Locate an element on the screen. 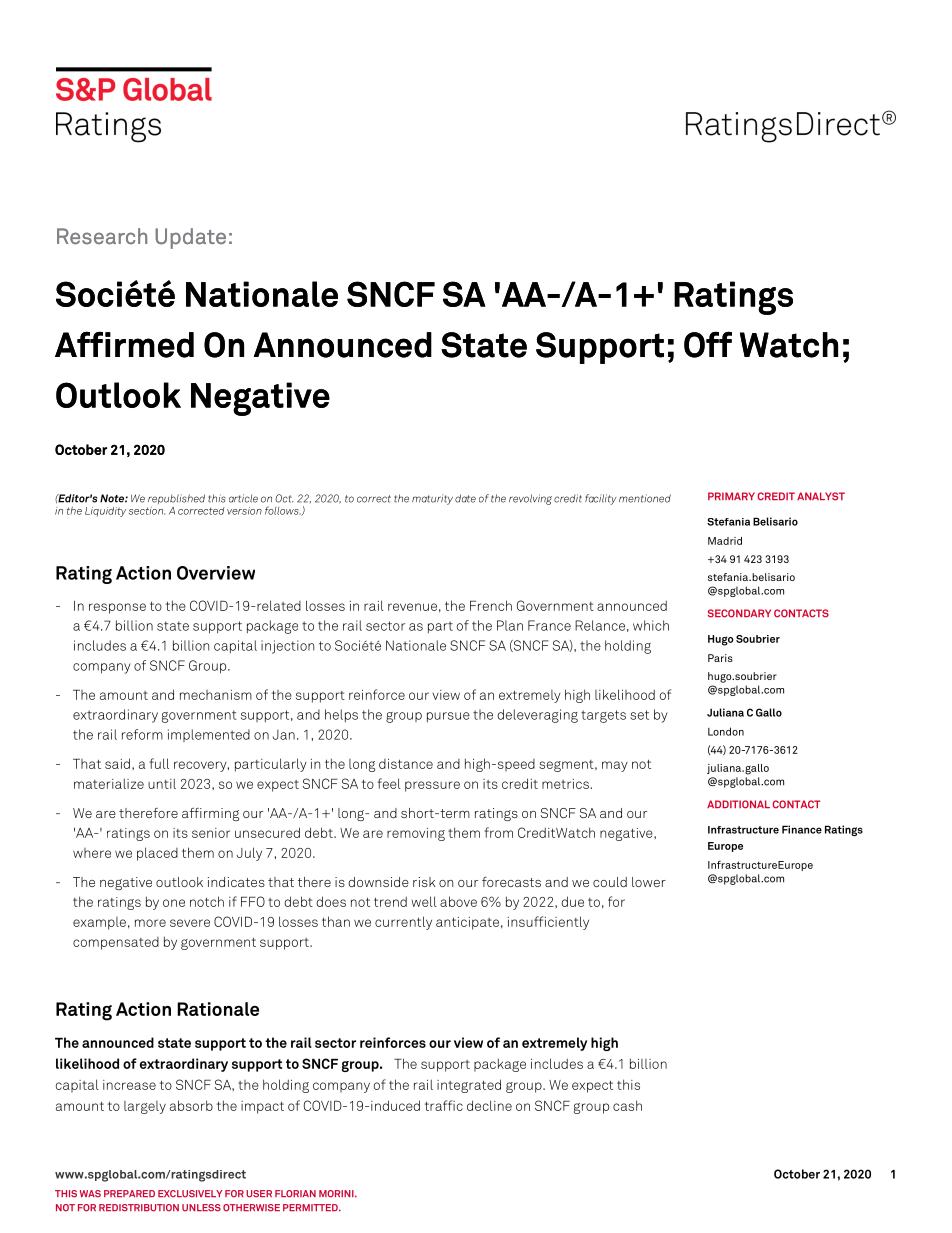  placed is located at coordinates (157, 854).
